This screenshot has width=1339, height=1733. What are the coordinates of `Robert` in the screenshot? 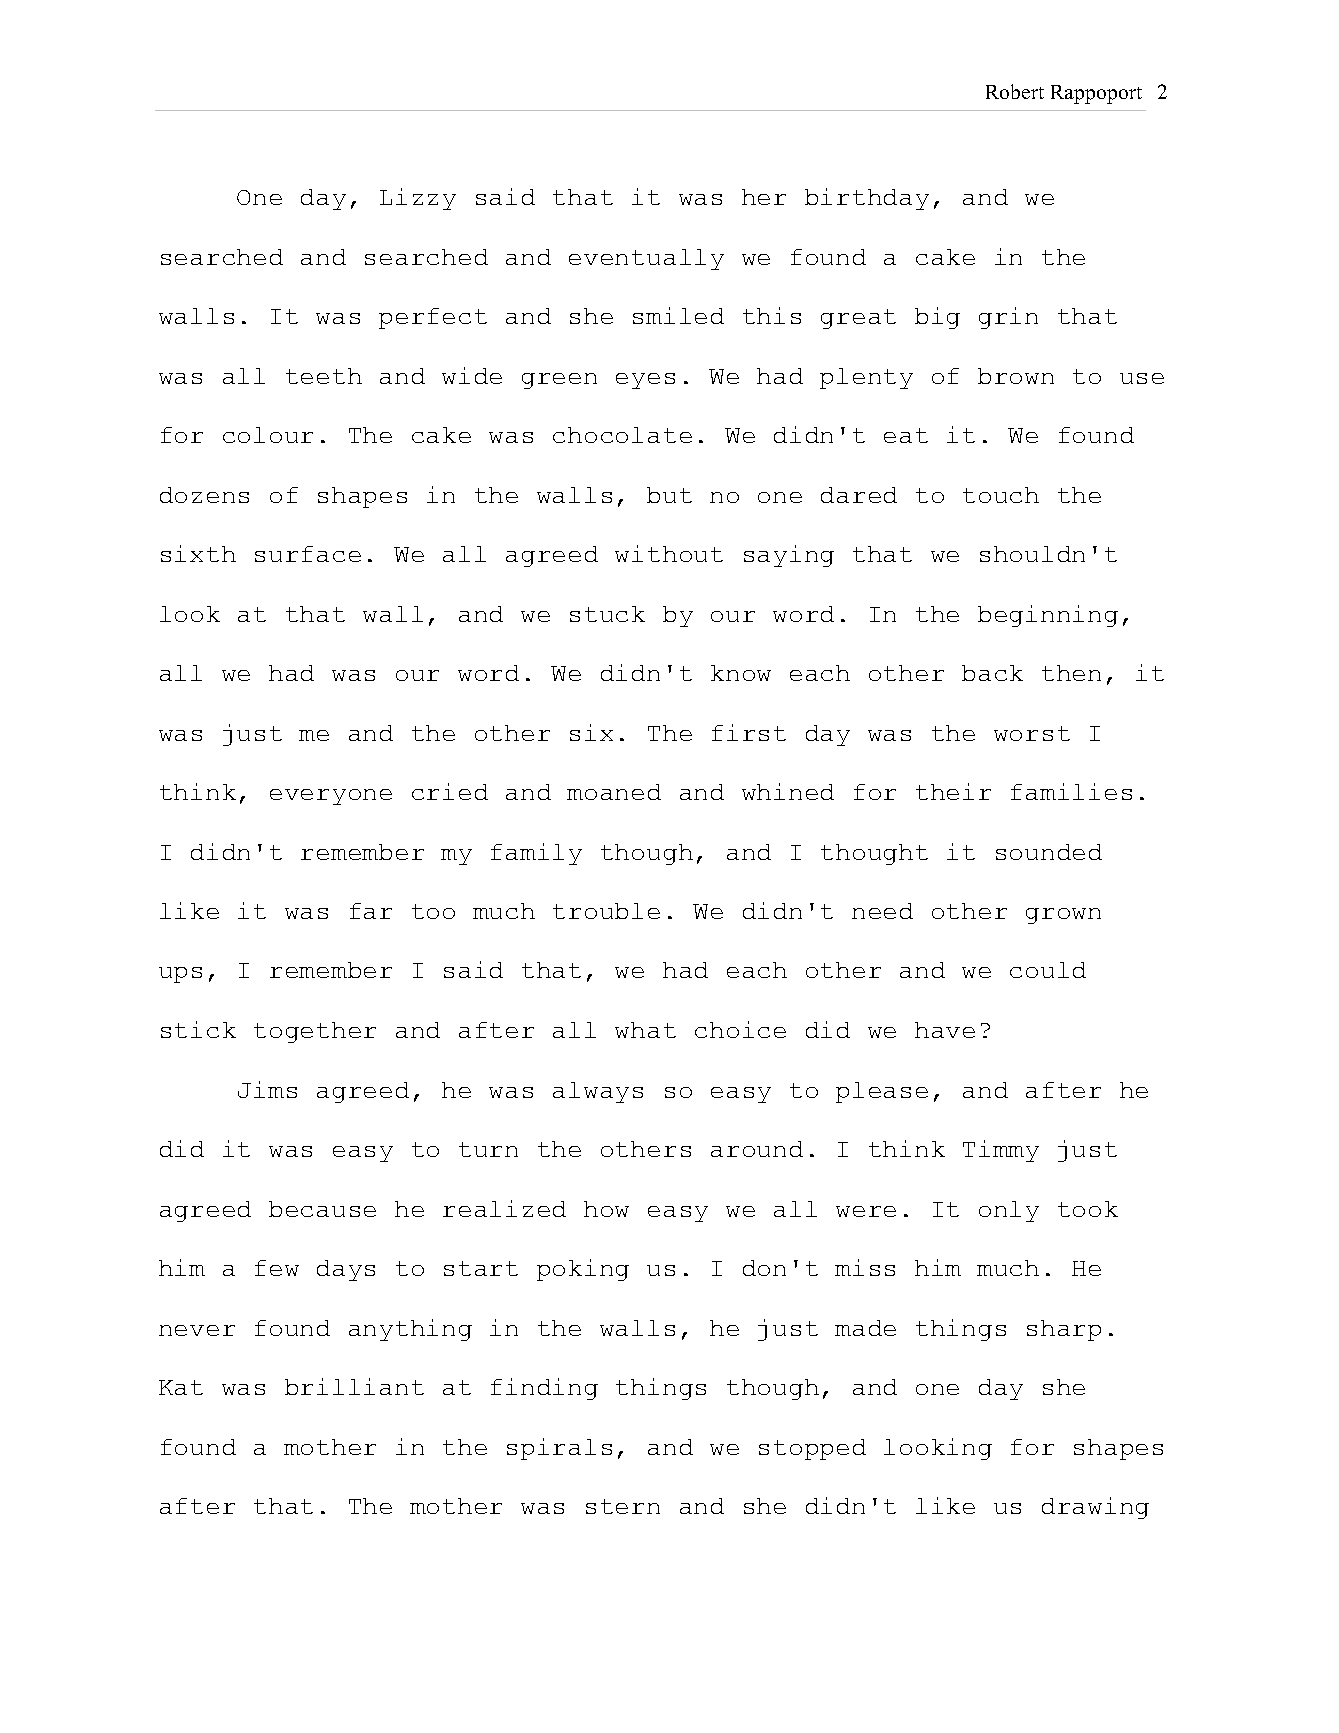 It's located at (1015, 91).
